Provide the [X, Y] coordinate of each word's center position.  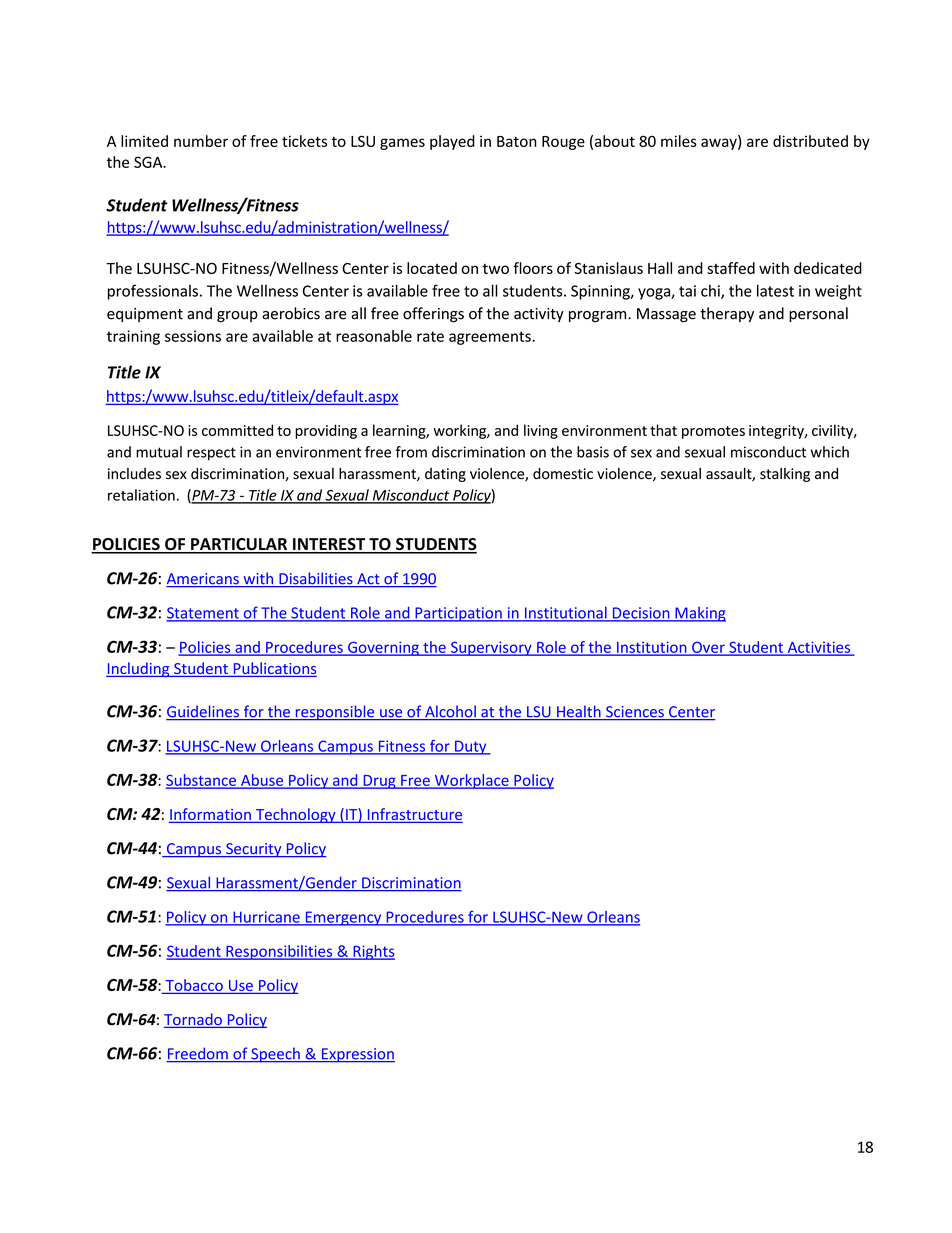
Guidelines [203, 712]
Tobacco [194, 985]
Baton [517, 141]
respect [211, 454]
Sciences [635, 713]
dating [445, 475]
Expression [357, 1055]
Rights [373, 952]
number [201, 141]
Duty [471, 747]
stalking [785, 475]
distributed [810, 141]
